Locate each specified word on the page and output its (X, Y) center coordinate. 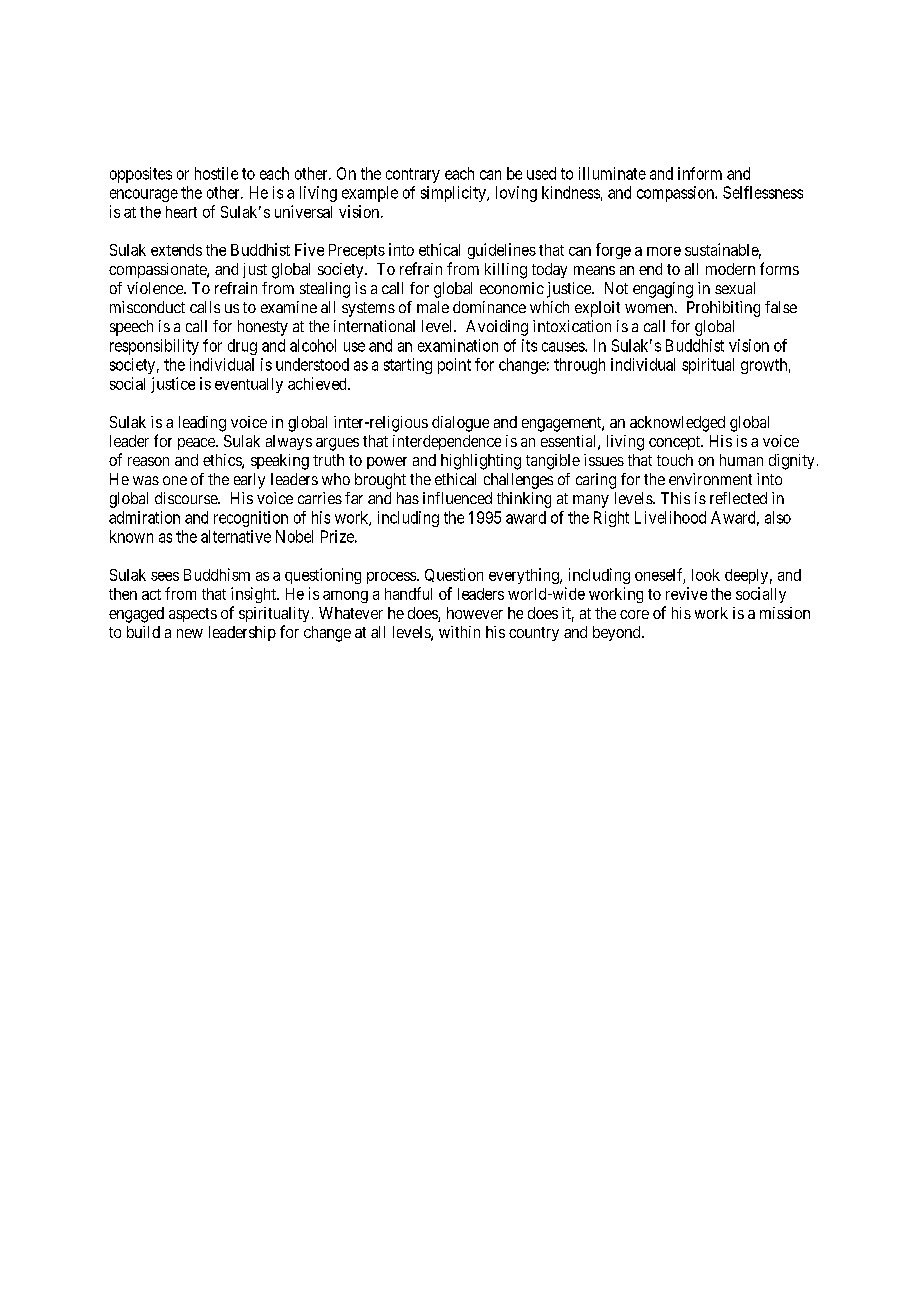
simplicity (454, 194)
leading (202, 424)
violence (156, 288)
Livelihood (670, 517)
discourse (187, 498)
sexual (735, 288)
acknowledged (677, 424)
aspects (193, 615)
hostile (216, 173)
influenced (457, 498)
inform (700, 173)
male (433, 307)
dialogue (460, 424)
